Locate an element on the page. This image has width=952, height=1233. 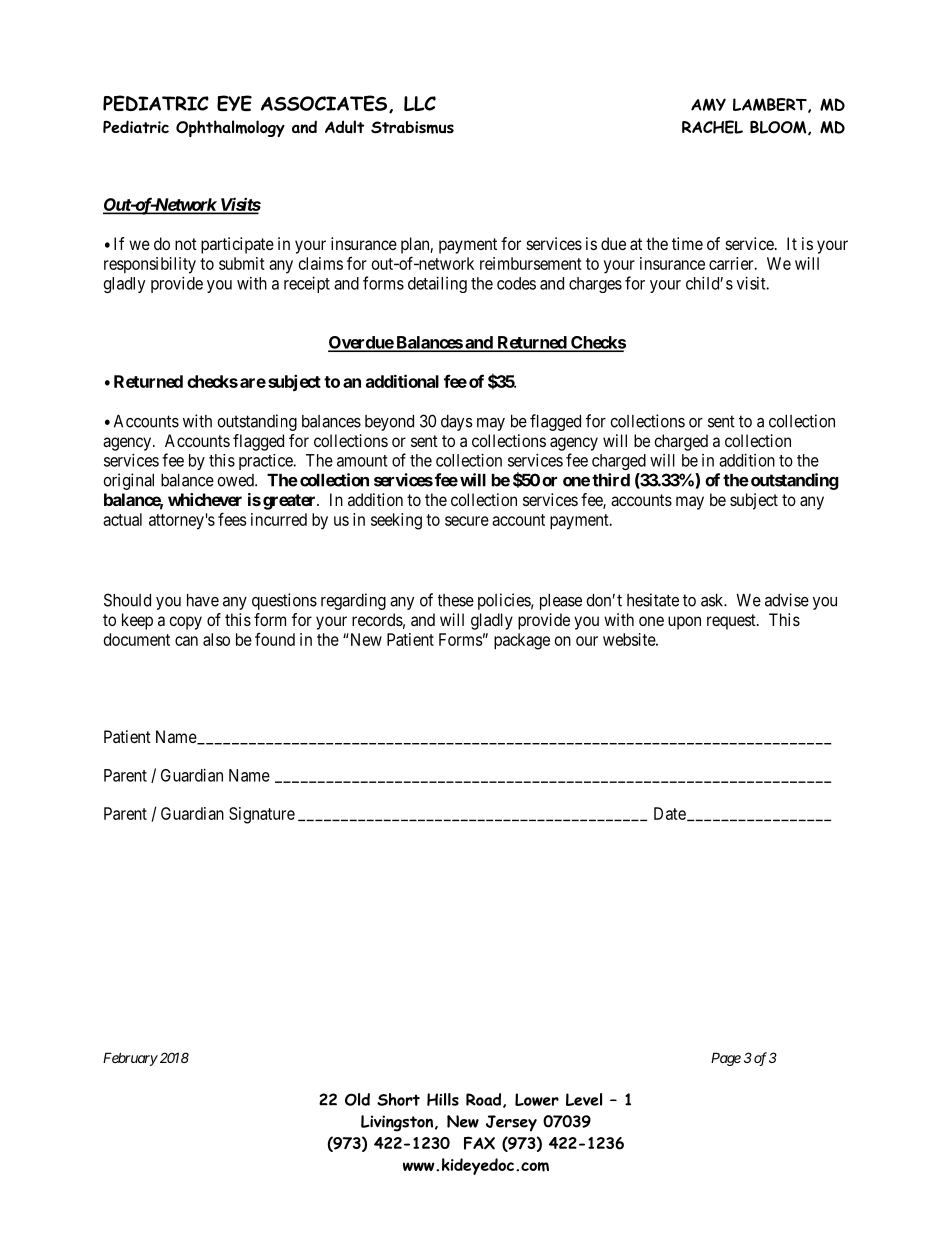
package is located at coordinates (522, 641).
